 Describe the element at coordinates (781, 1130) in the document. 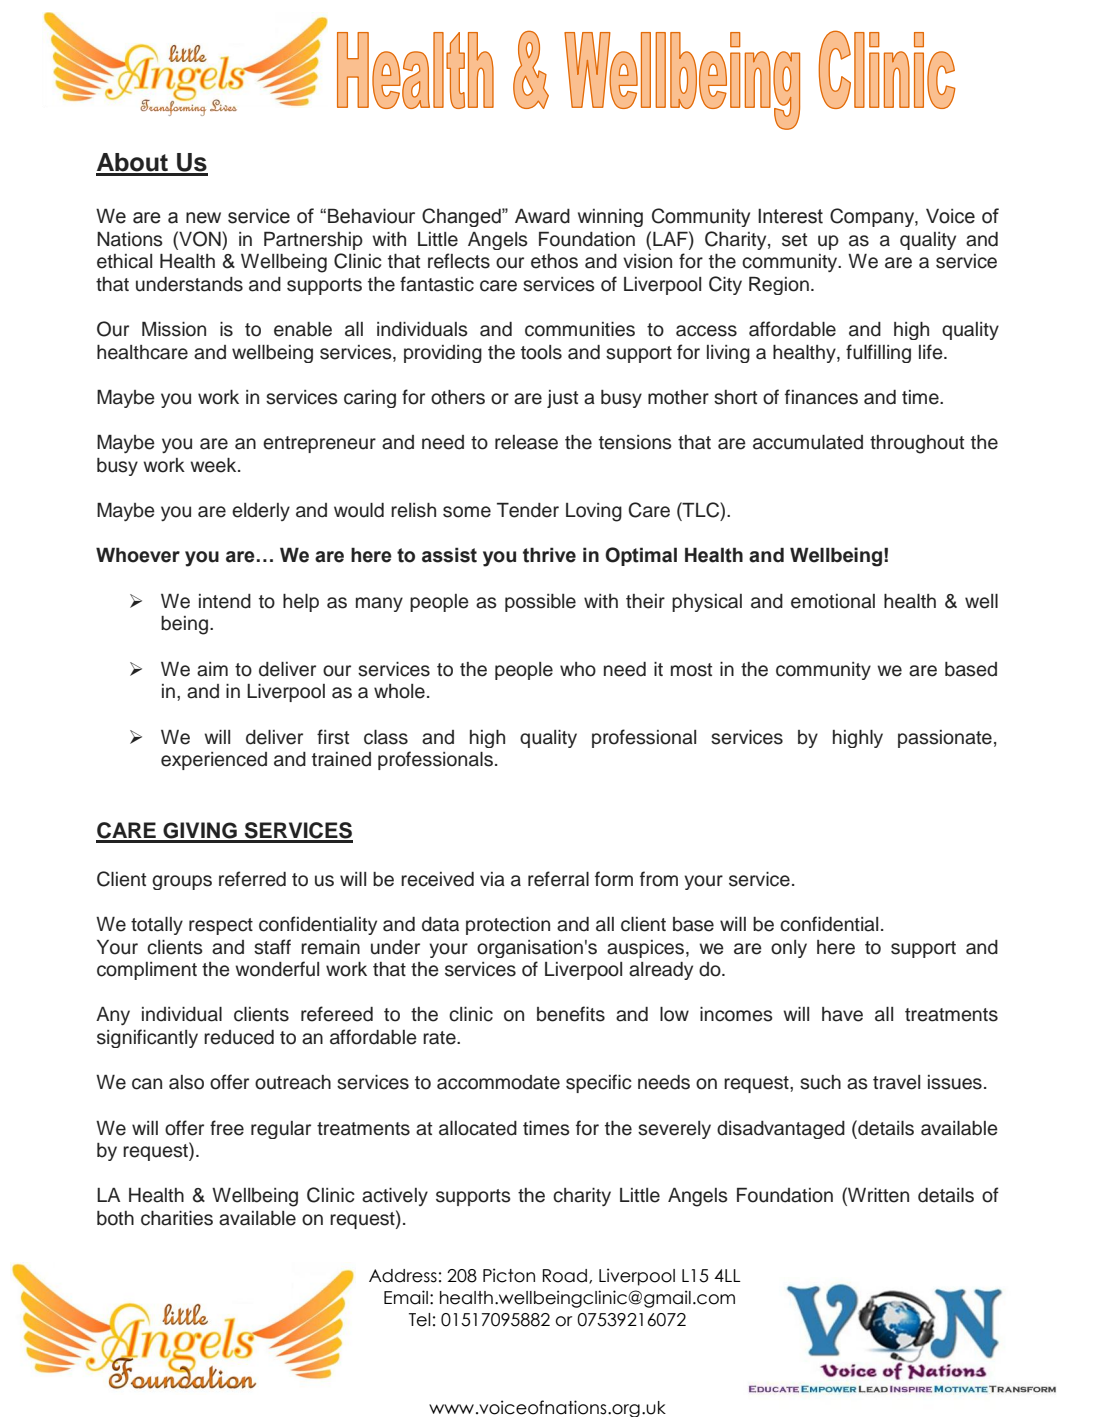

I see `disadvantaged` at that location.
